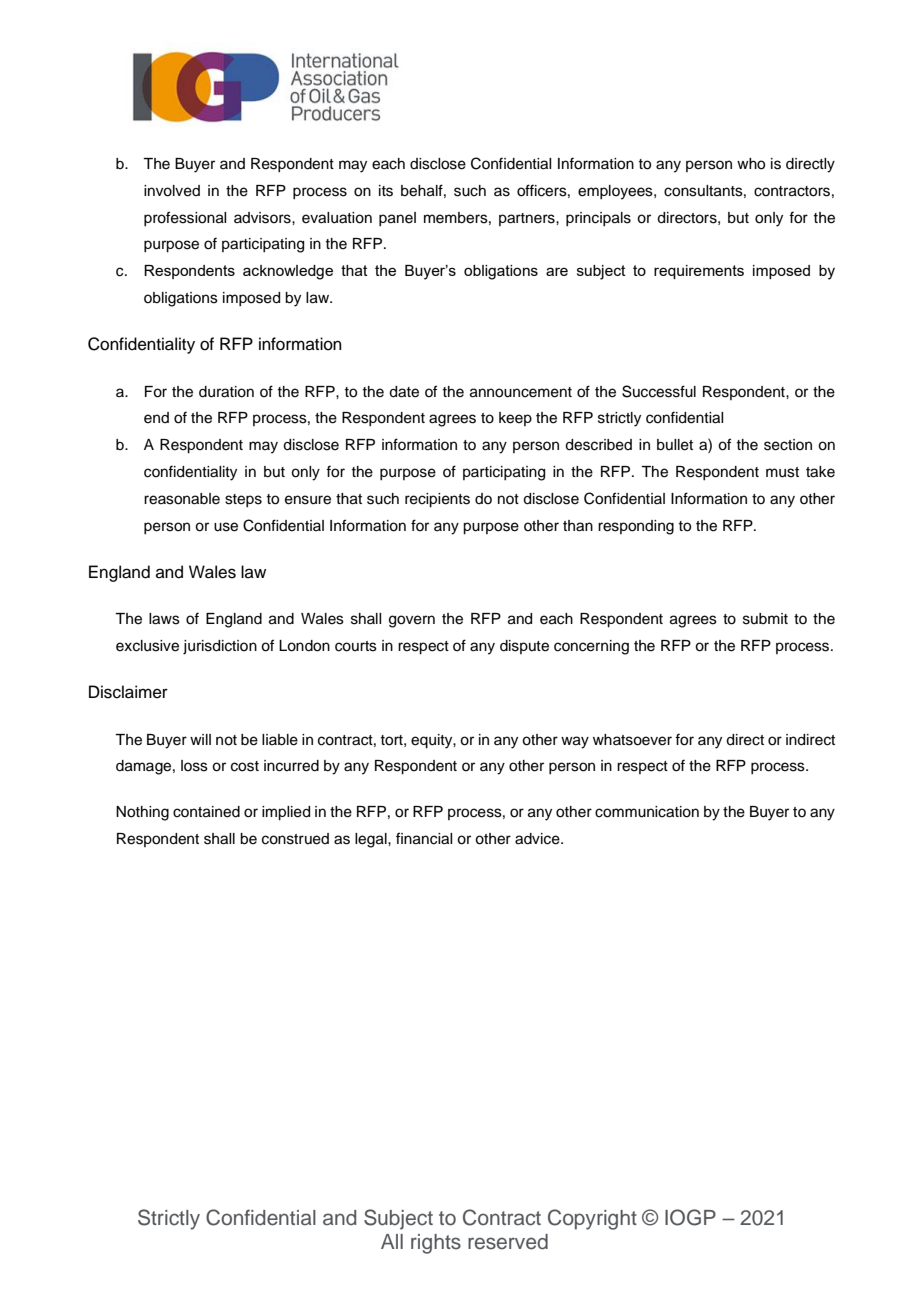  Describe the element at coordinates (765, 619) in the page. I see `submit` at that location.
